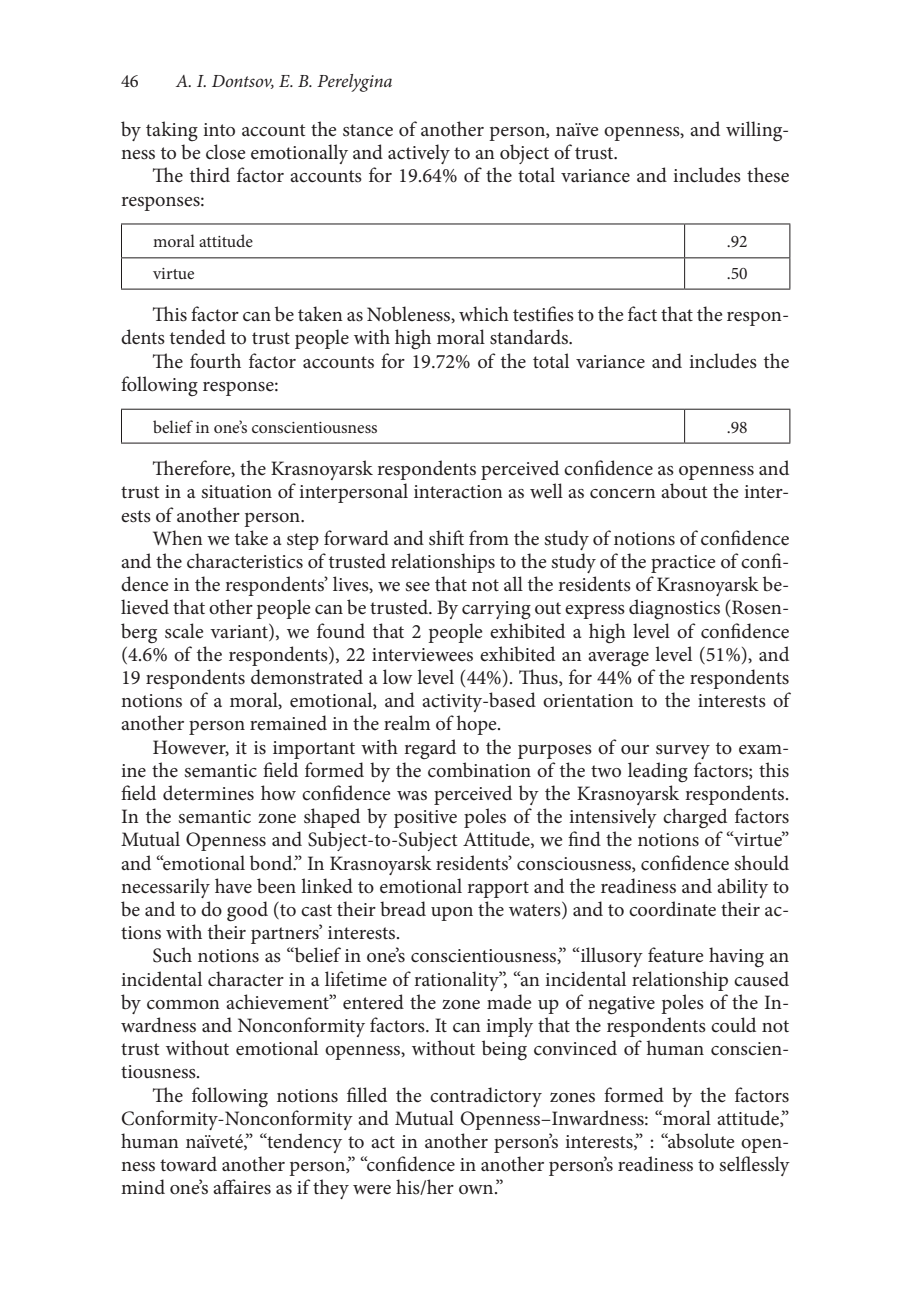 Image resolution: width=921 pixels, height=1316 pixels. I want to click on standards, so click(530, 337).
